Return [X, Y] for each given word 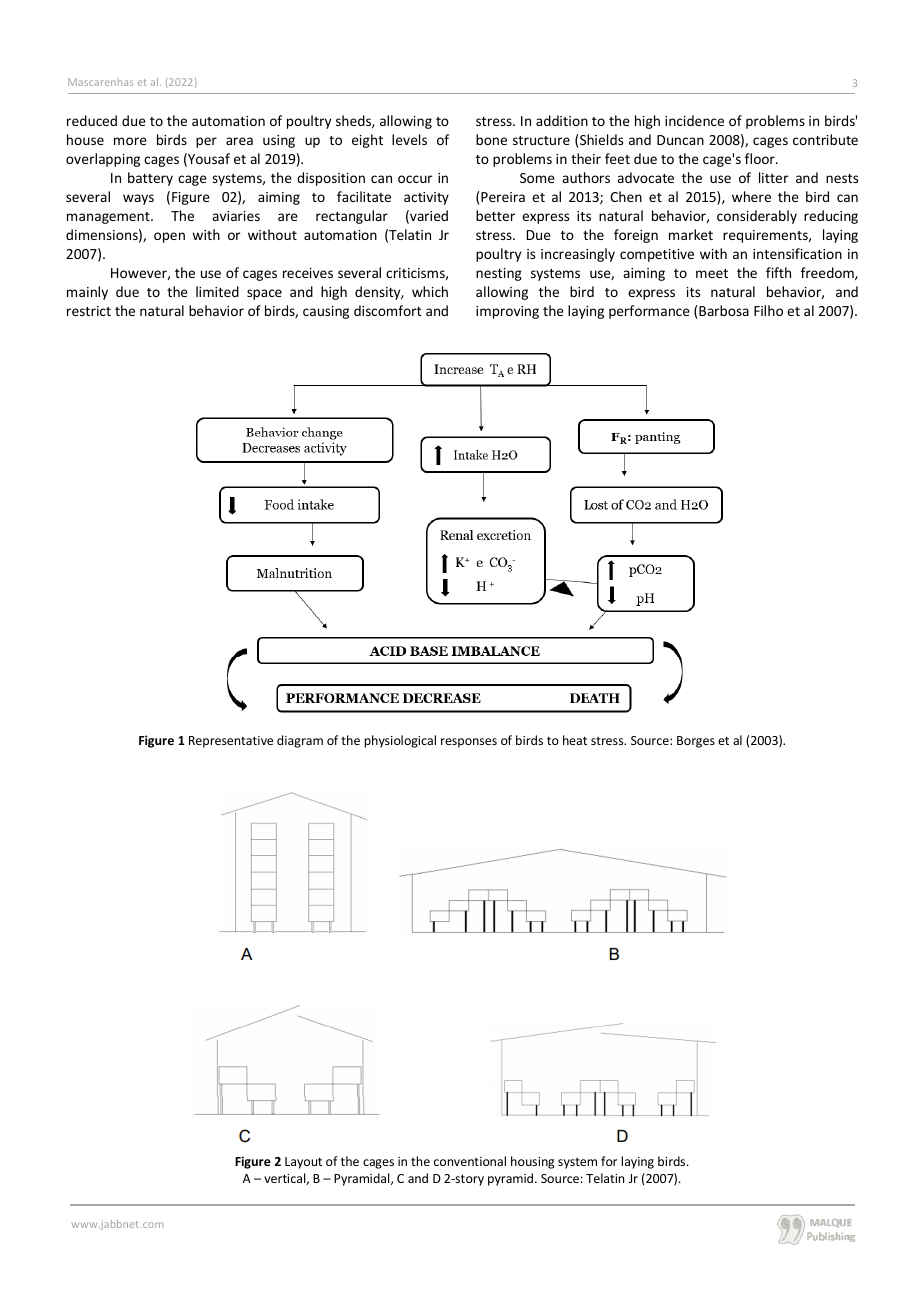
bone [491, 139]
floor [761, 158]
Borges [696, 742]
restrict [89, 311]
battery [150, 179]
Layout [303, 1163]
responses [469, 743]
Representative [231, 742]
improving [507, 312]
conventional [470, 1161]
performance [649, 312]
